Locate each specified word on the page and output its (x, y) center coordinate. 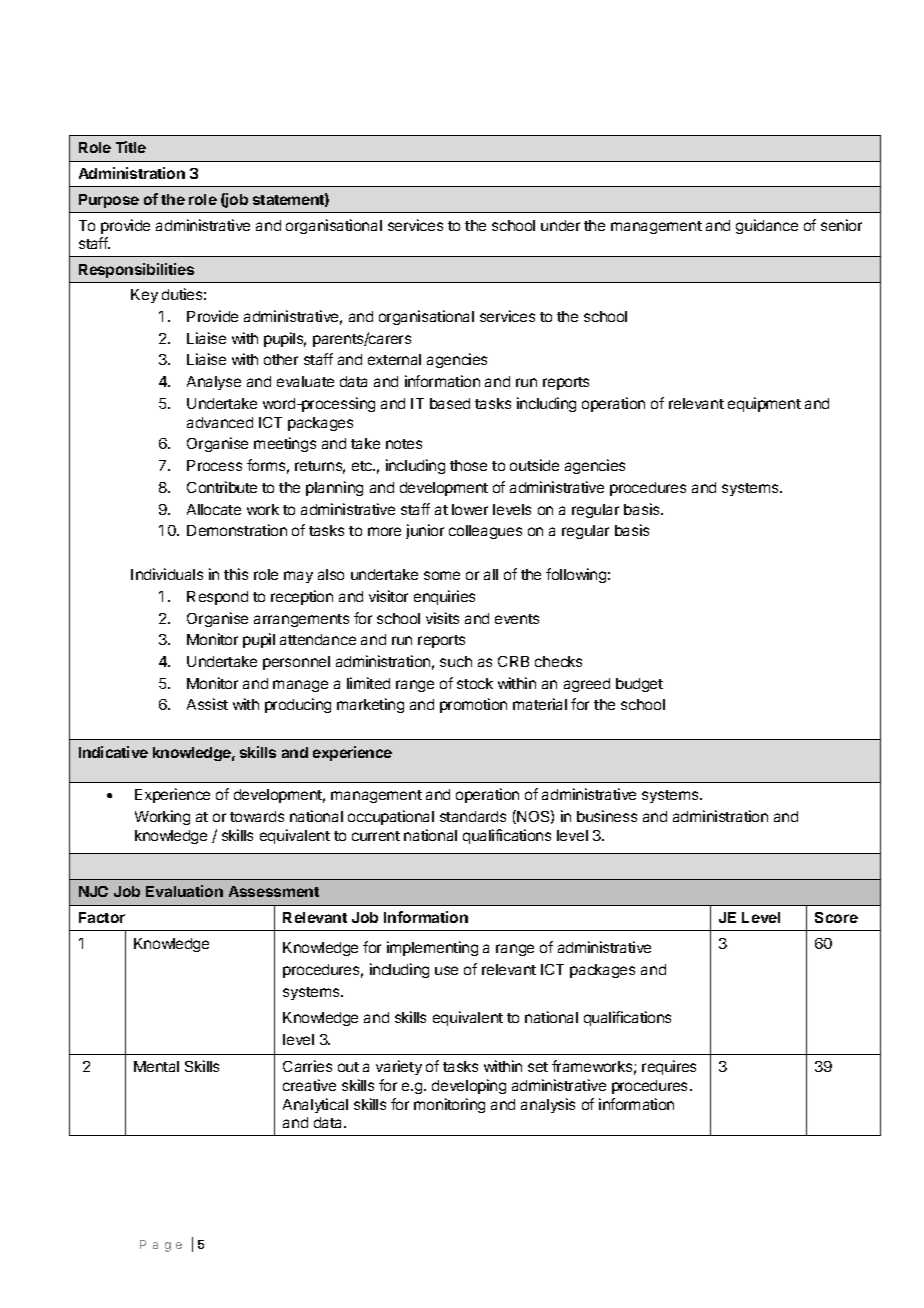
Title (131, 147)
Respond (217, 598)
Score (836, 917)
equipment (764, 404)
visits (442, 618)
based (450, 403)
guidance (767, 226)
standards (473, 816)
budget (639, 685)
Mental (156, 1066)
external (394, 359)
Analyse (214, 383)
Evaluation (184, 891)
